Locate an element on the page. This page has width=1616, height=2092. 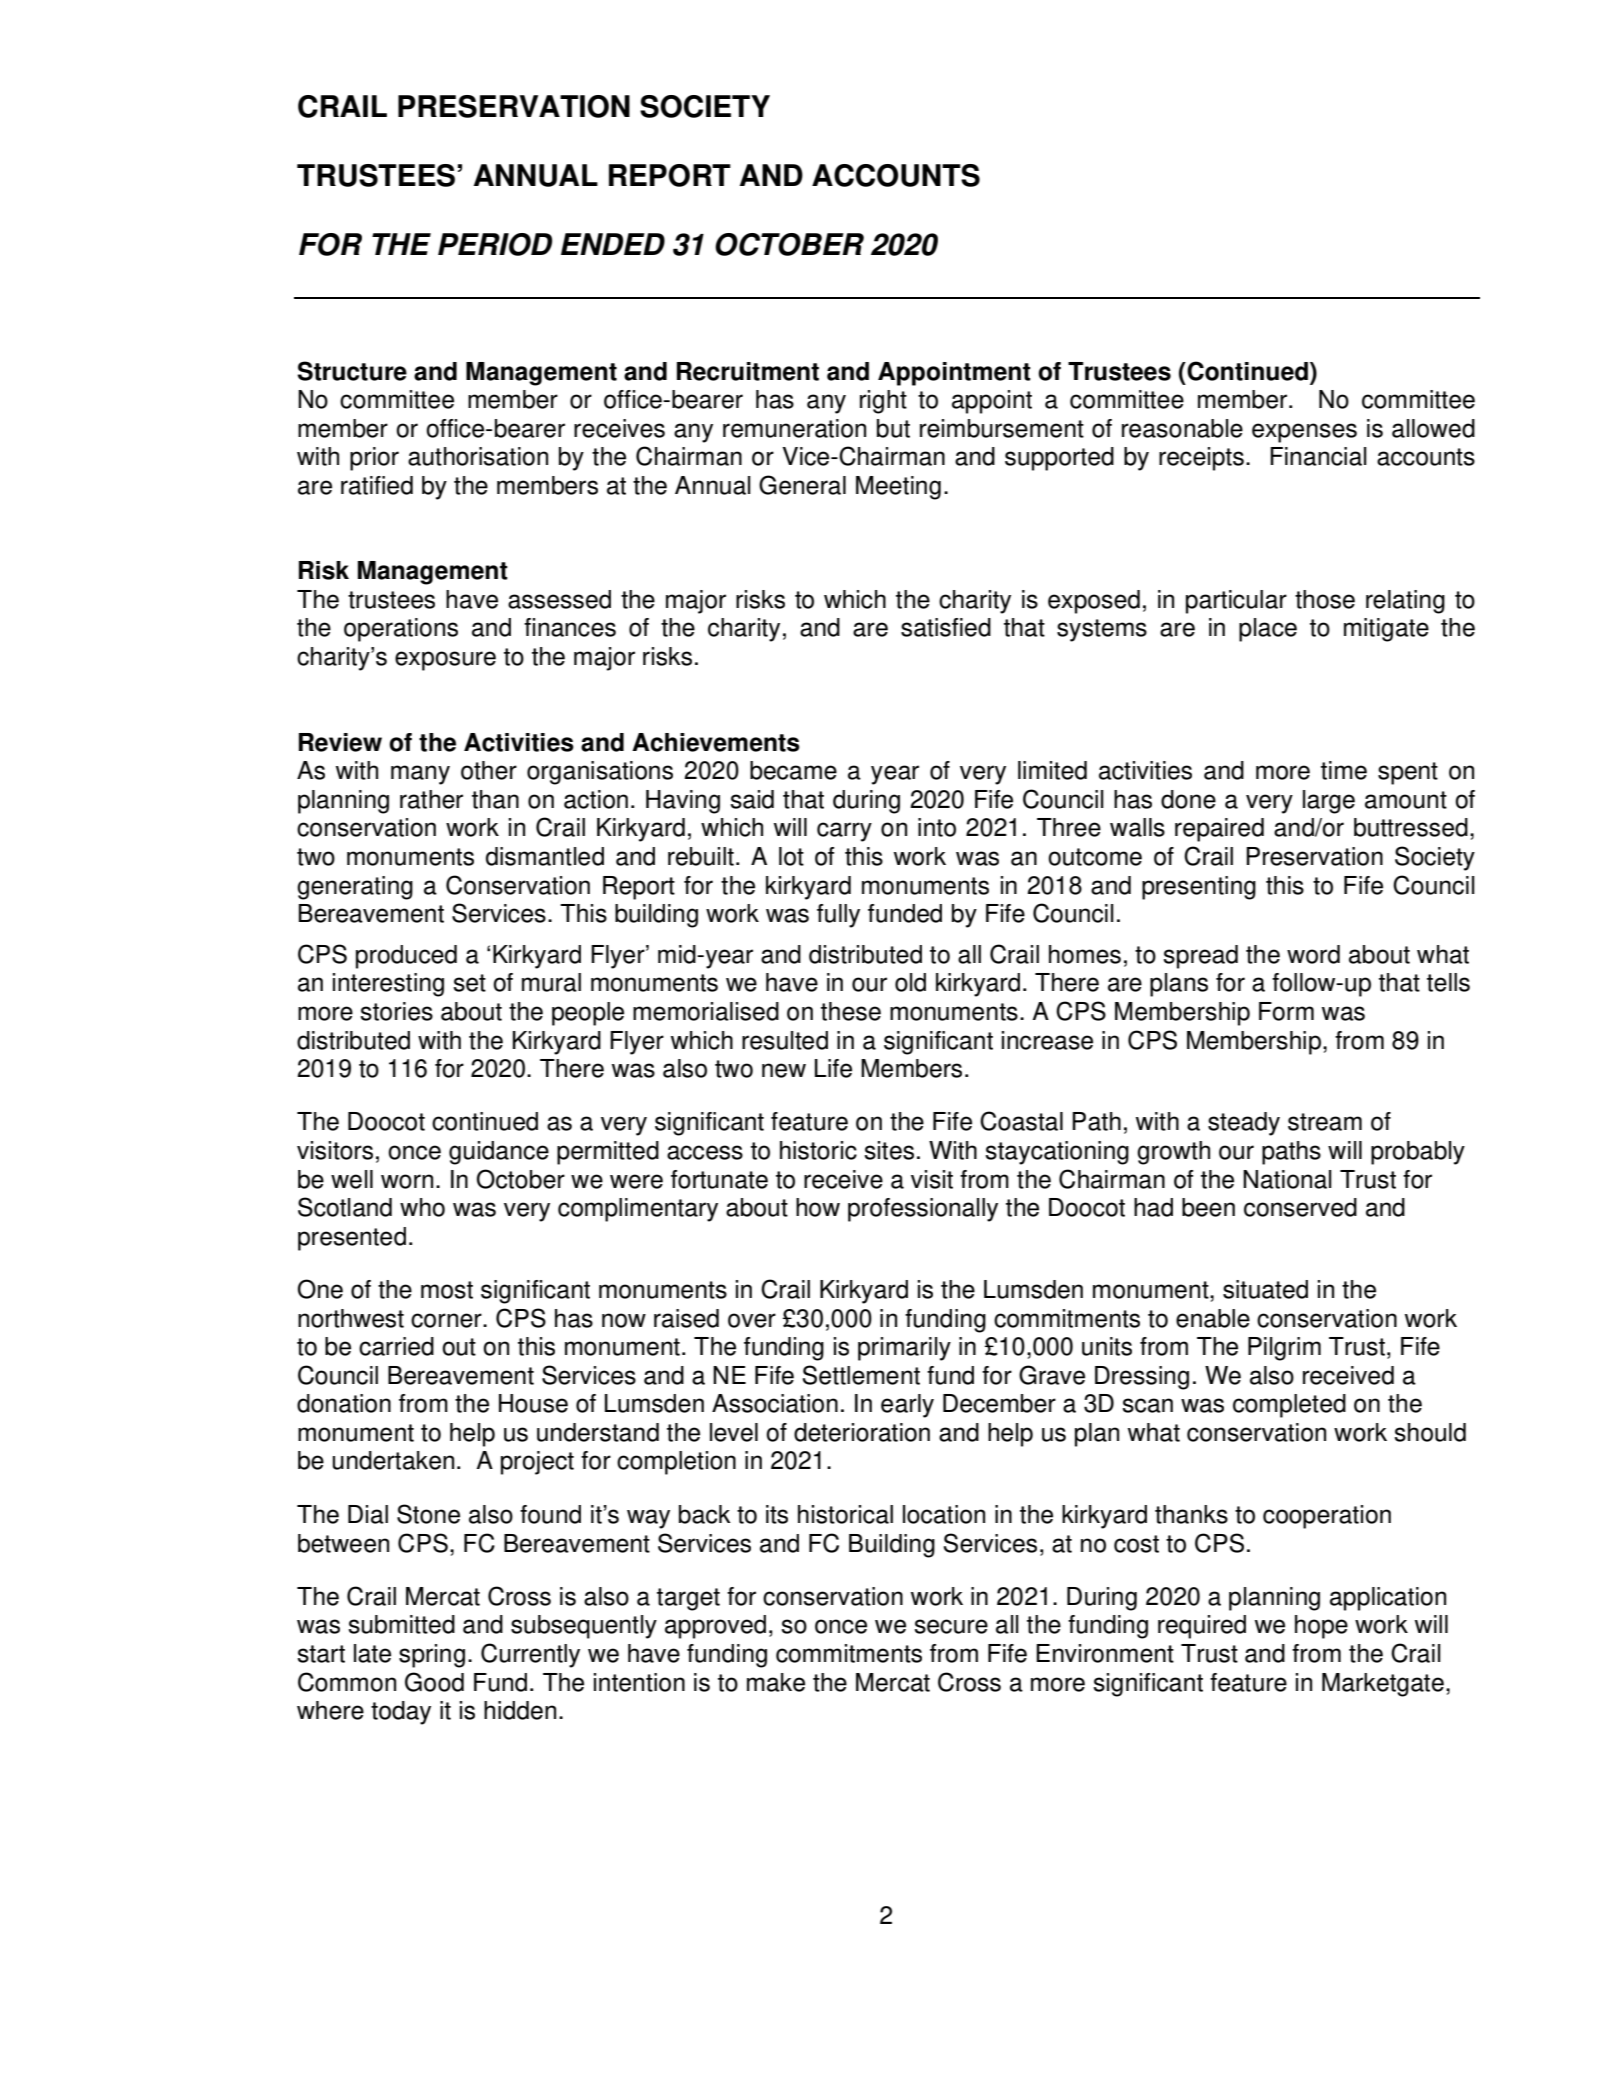
Pilgrim is located at coordinates (1284, 1349).
